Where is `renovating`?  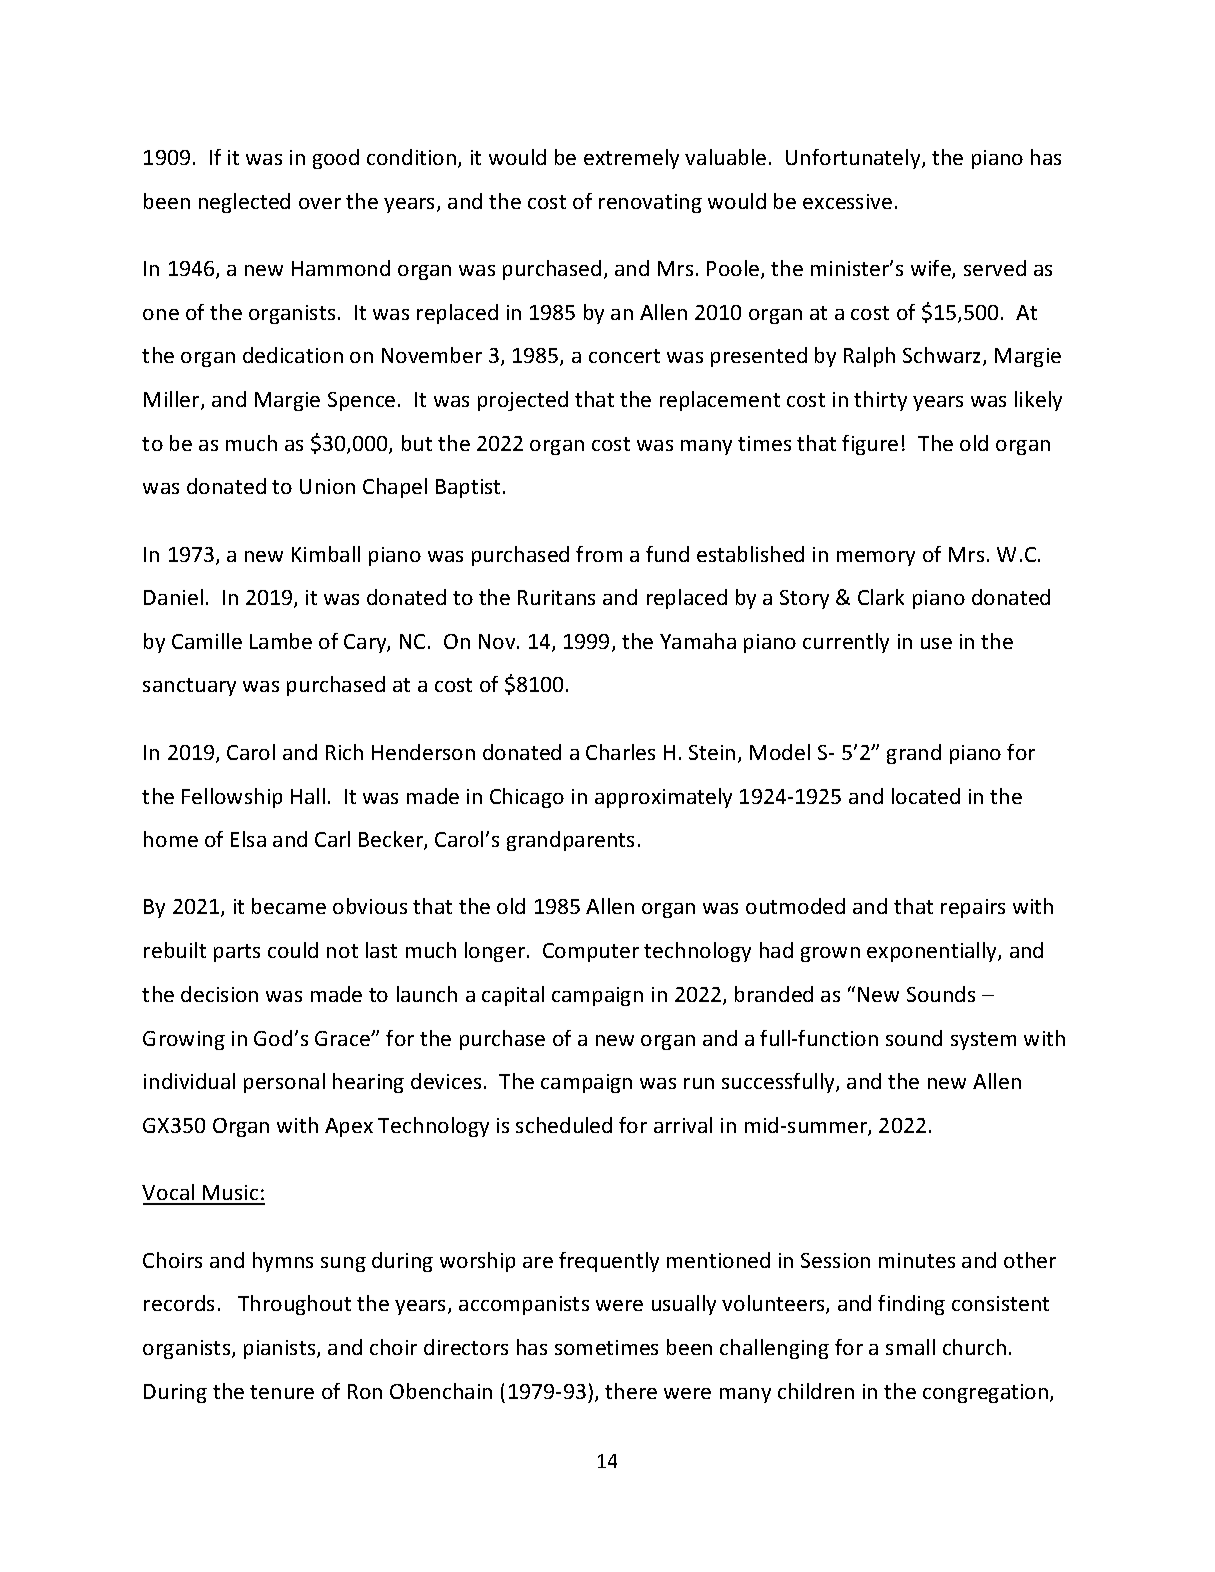
renovating is located at coordinates (650, 203).
